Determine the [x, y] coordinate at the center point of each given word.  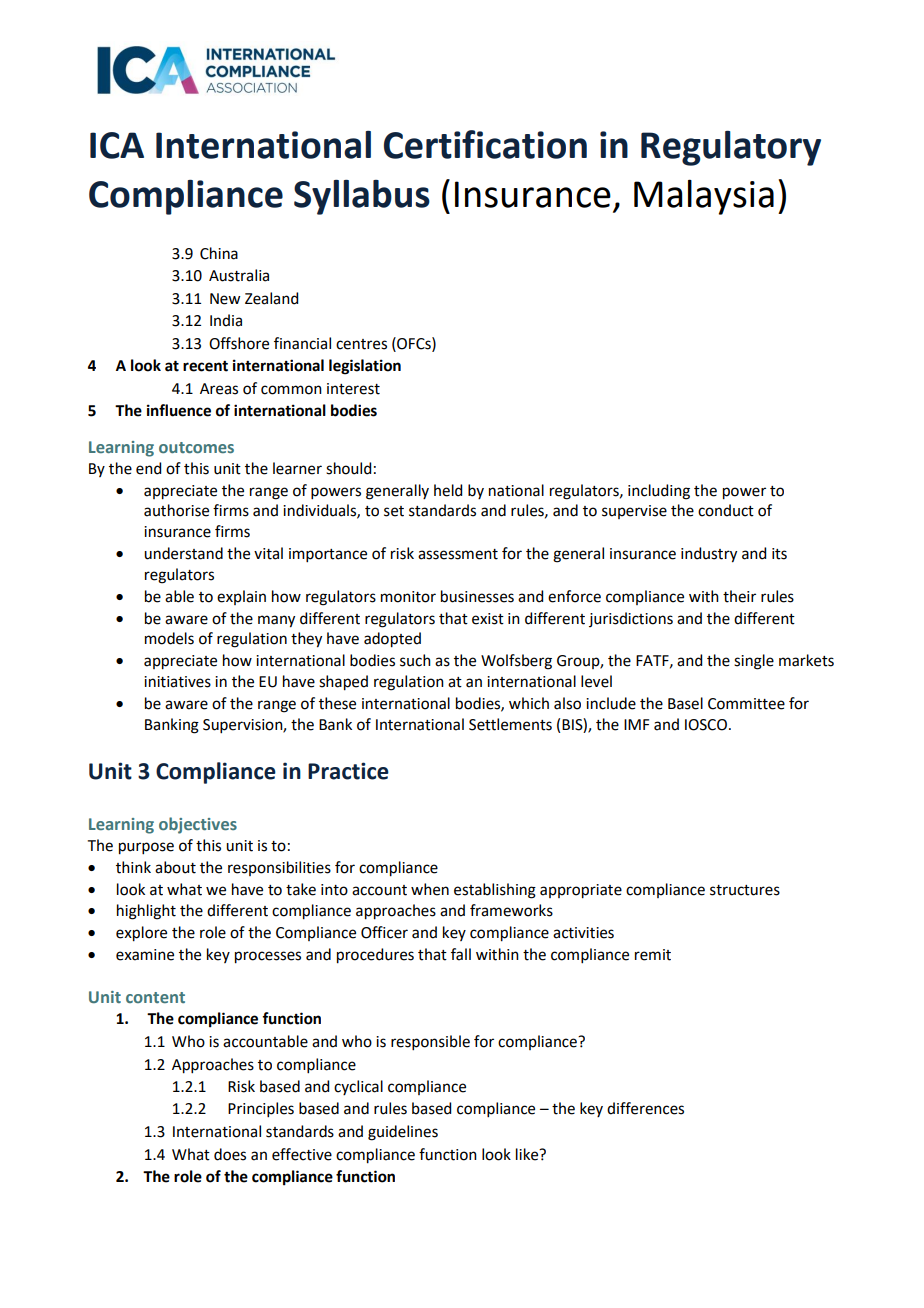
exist [488, 619]
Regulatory [731, 148]
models [169, 638]
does [230, 1154]
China [219, 253]
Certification [485, 144]
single [754, 662]
